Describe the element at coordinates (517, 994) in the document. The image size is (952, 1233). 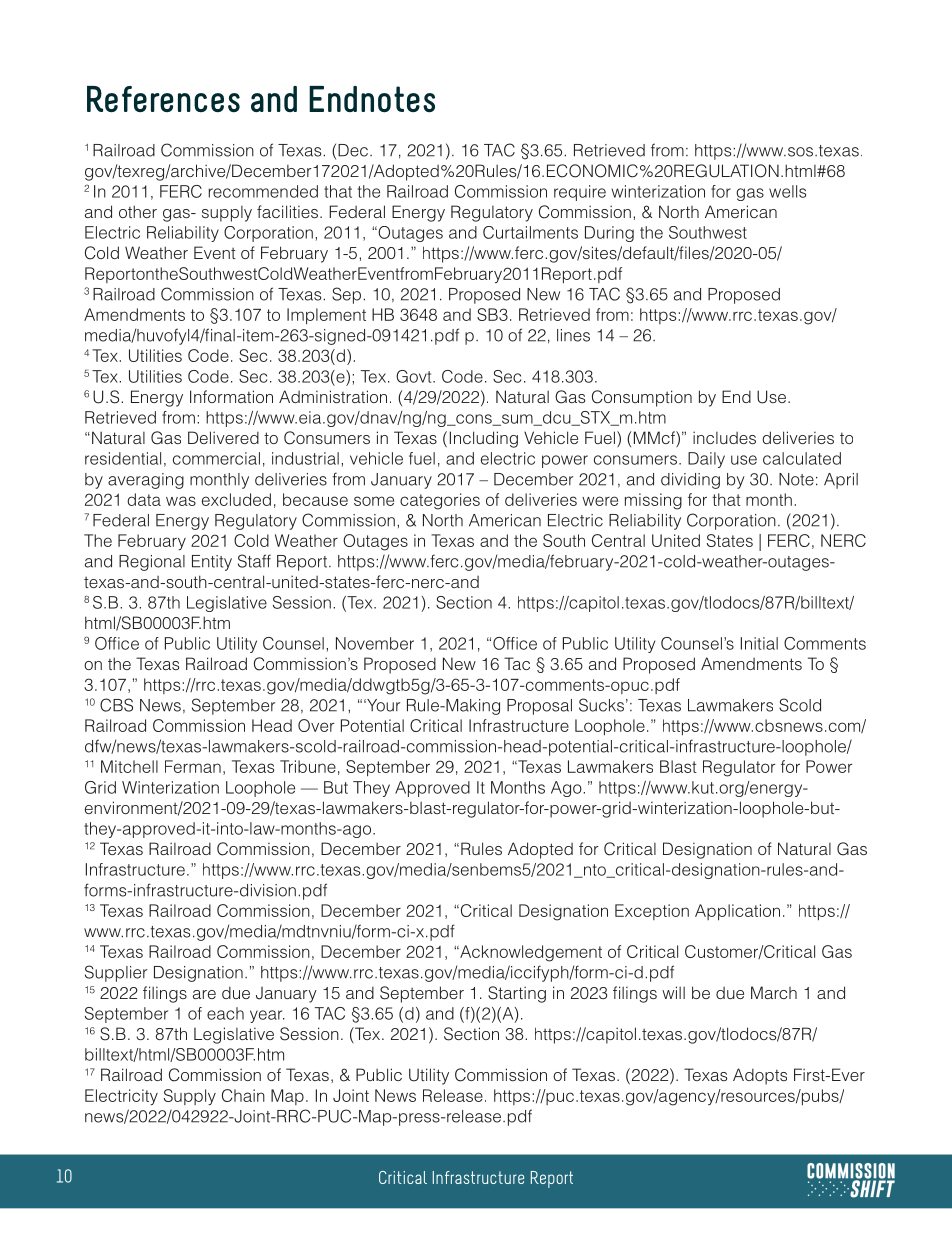
I see `Starting` at that location.
